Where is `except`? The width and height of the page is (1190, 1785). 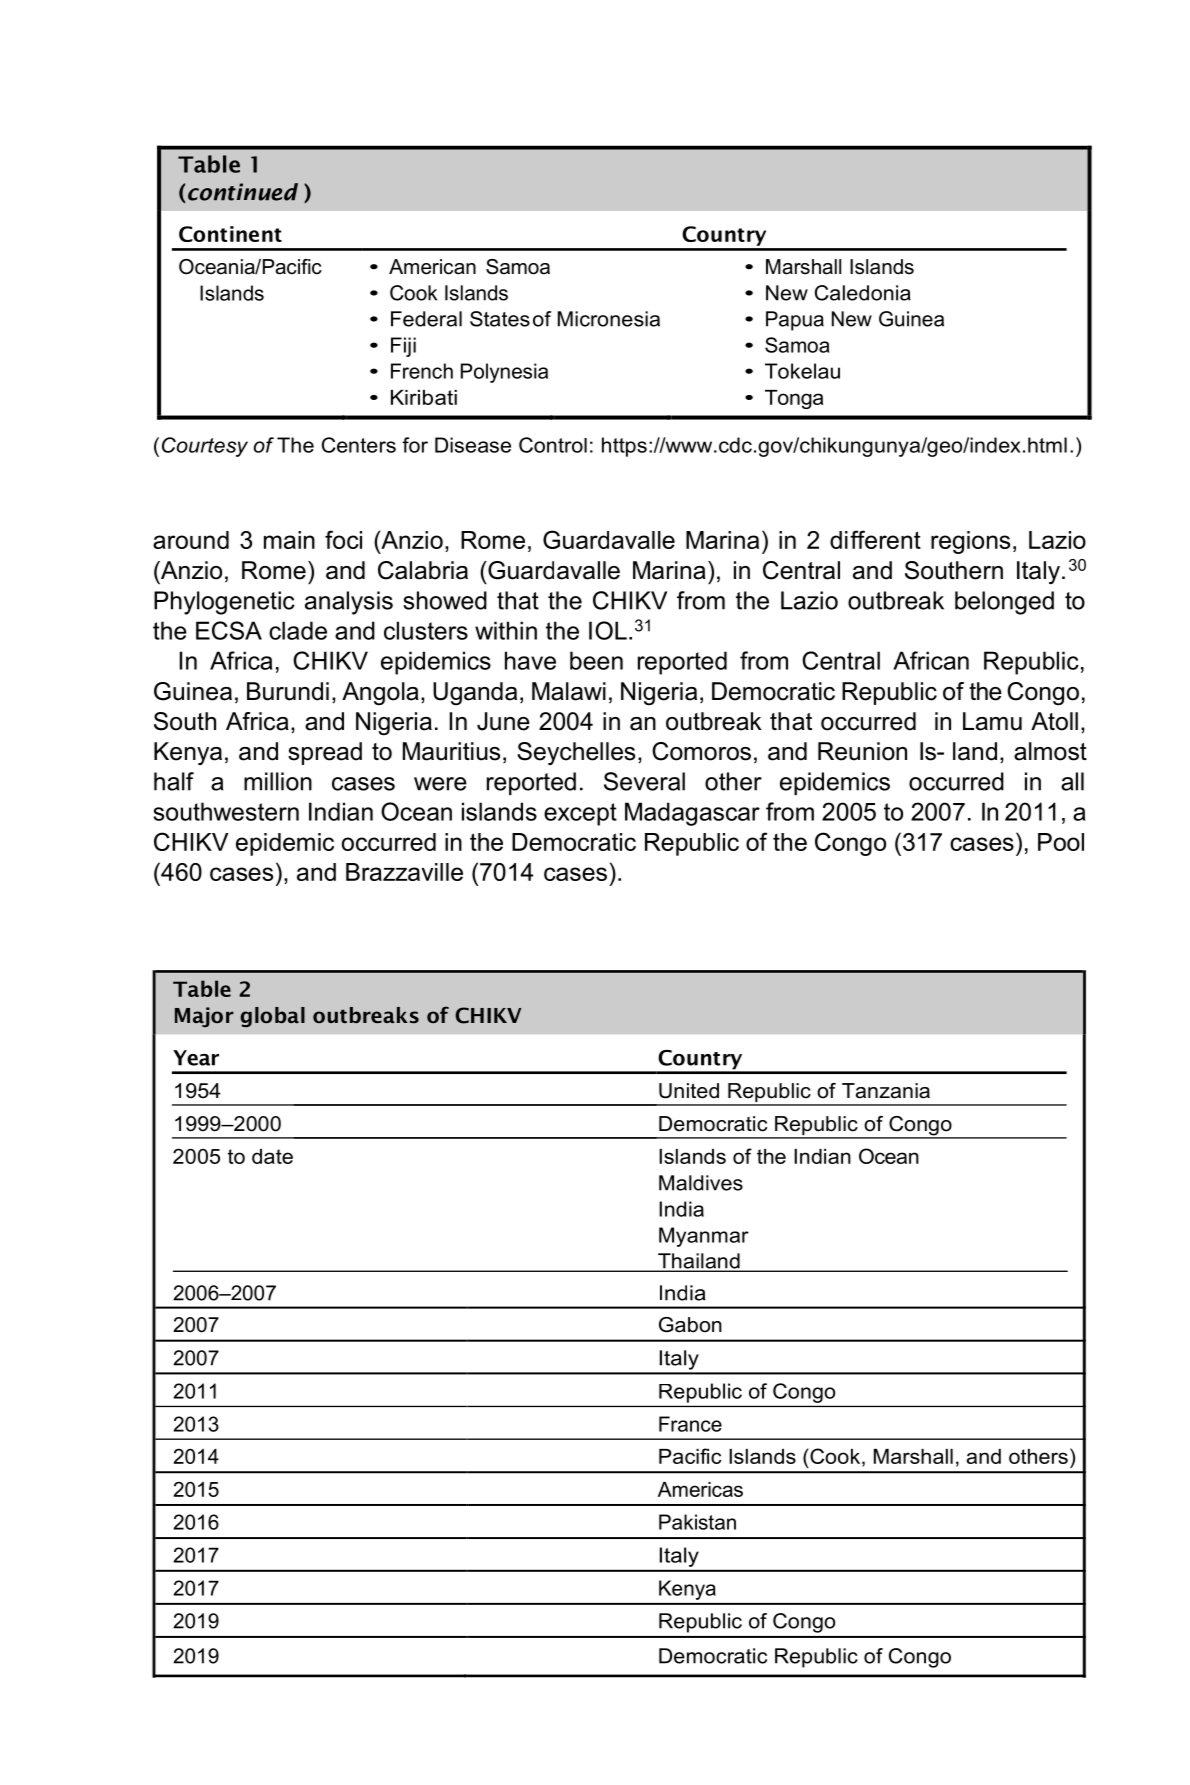 except is located at coordinates (580, 814).
